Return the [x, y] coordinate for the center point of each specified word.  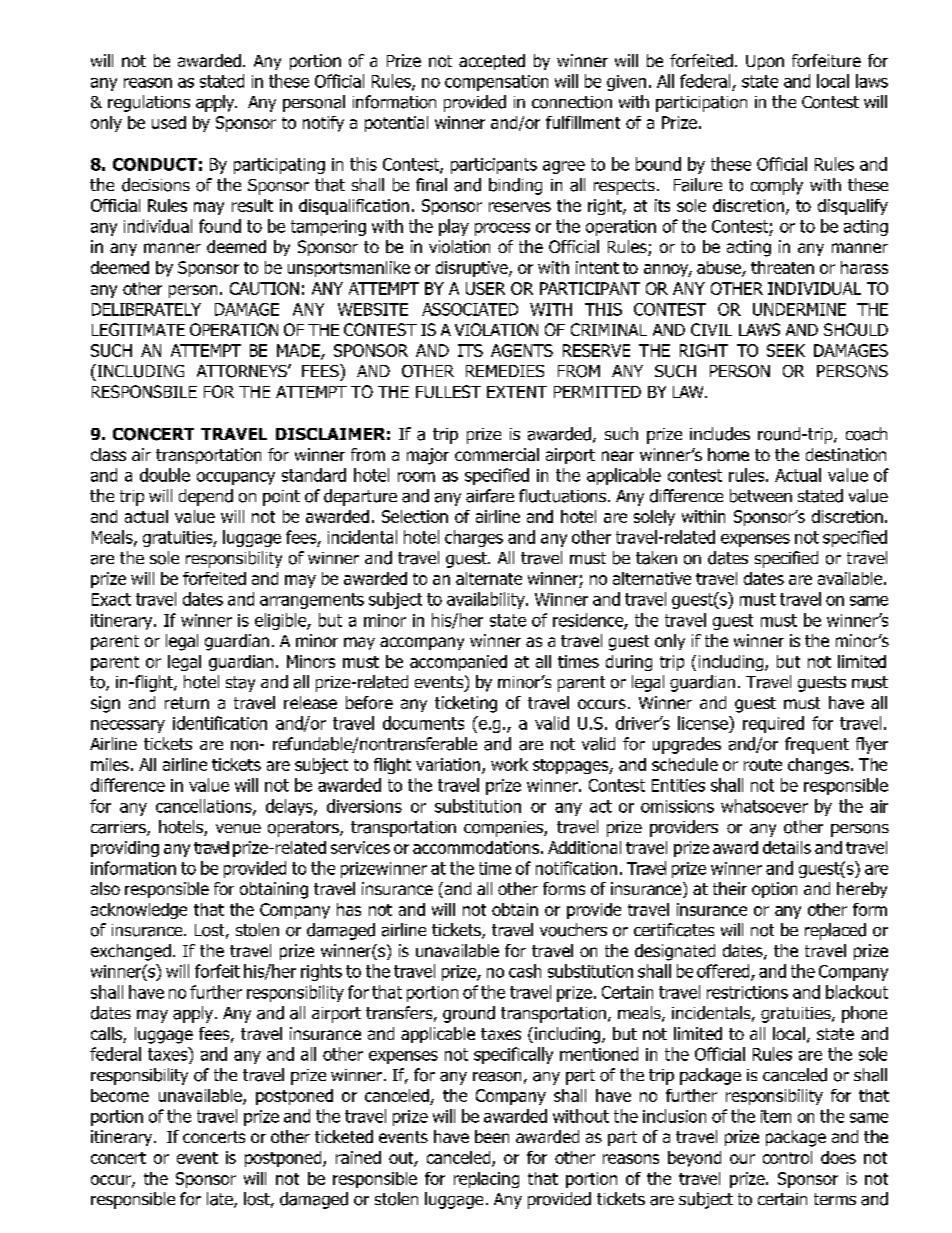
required [773, 724]
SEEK [786, 350]
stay [240, 684]
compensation [496, 83]
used [169, 122]
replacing [486, 1180]
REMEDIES [505, 371]
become [120, 1095]
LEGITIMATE [138, 329]
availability [487, 600]
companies [504, 829]
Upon [765, 62]
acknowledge [139, 911]
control [787, 1157]
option [774, 890]
